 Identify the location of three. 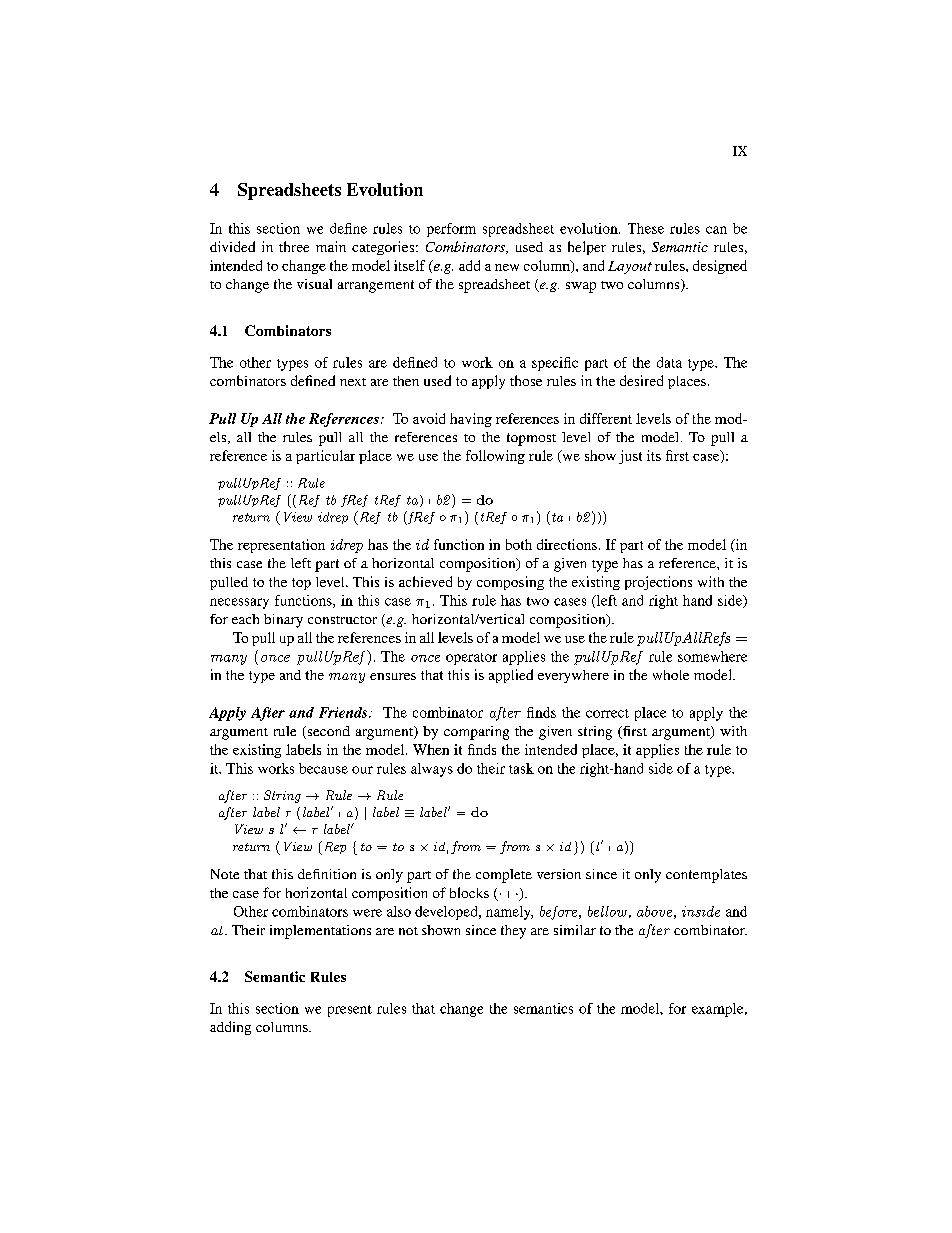
(294, 246).
